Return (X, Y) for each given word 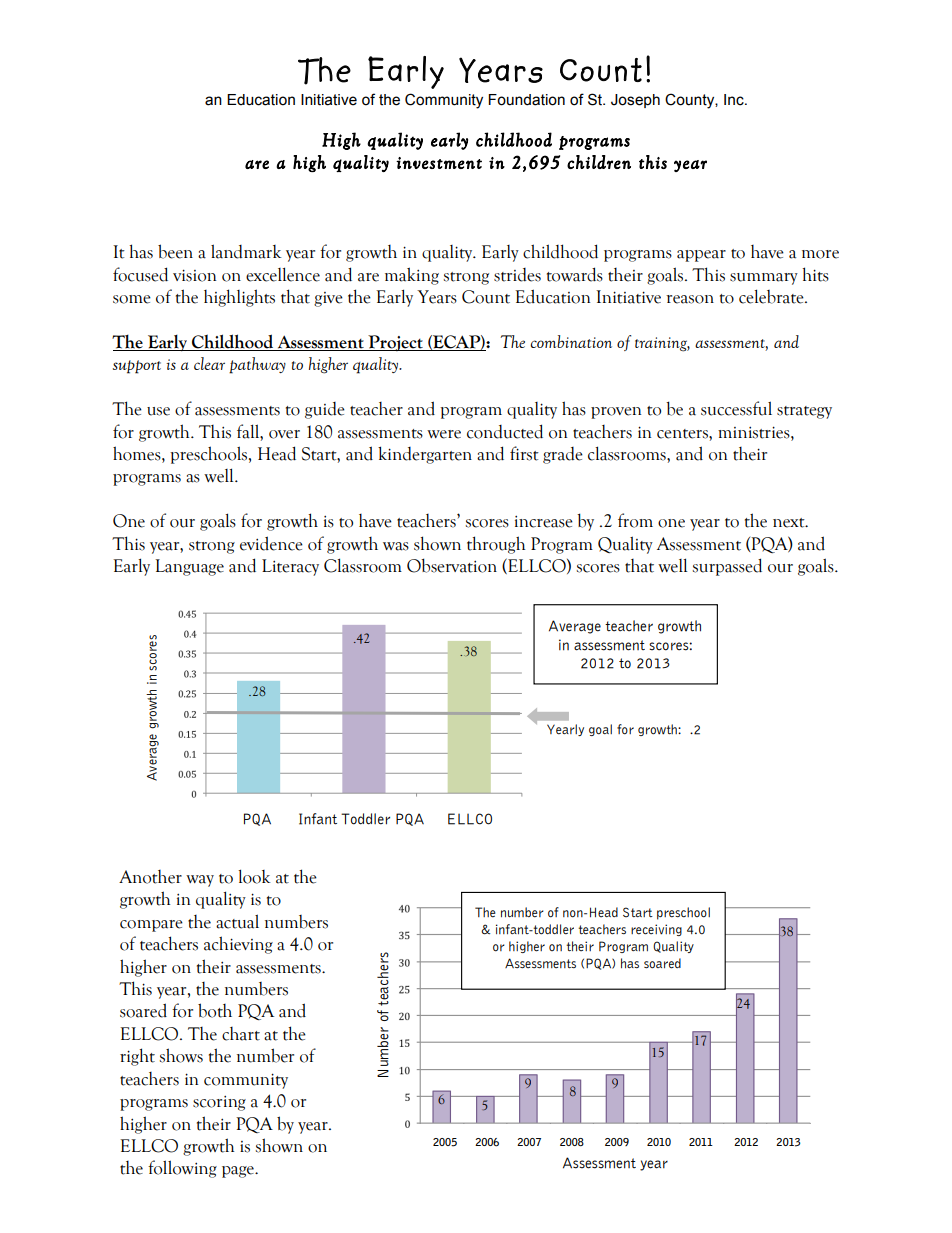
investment (439, 163)
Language (189, 567)
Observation (452, 565)
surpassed (727, 567)
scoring (219, 1103)
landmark (246, 251)
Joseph (635, 101)
